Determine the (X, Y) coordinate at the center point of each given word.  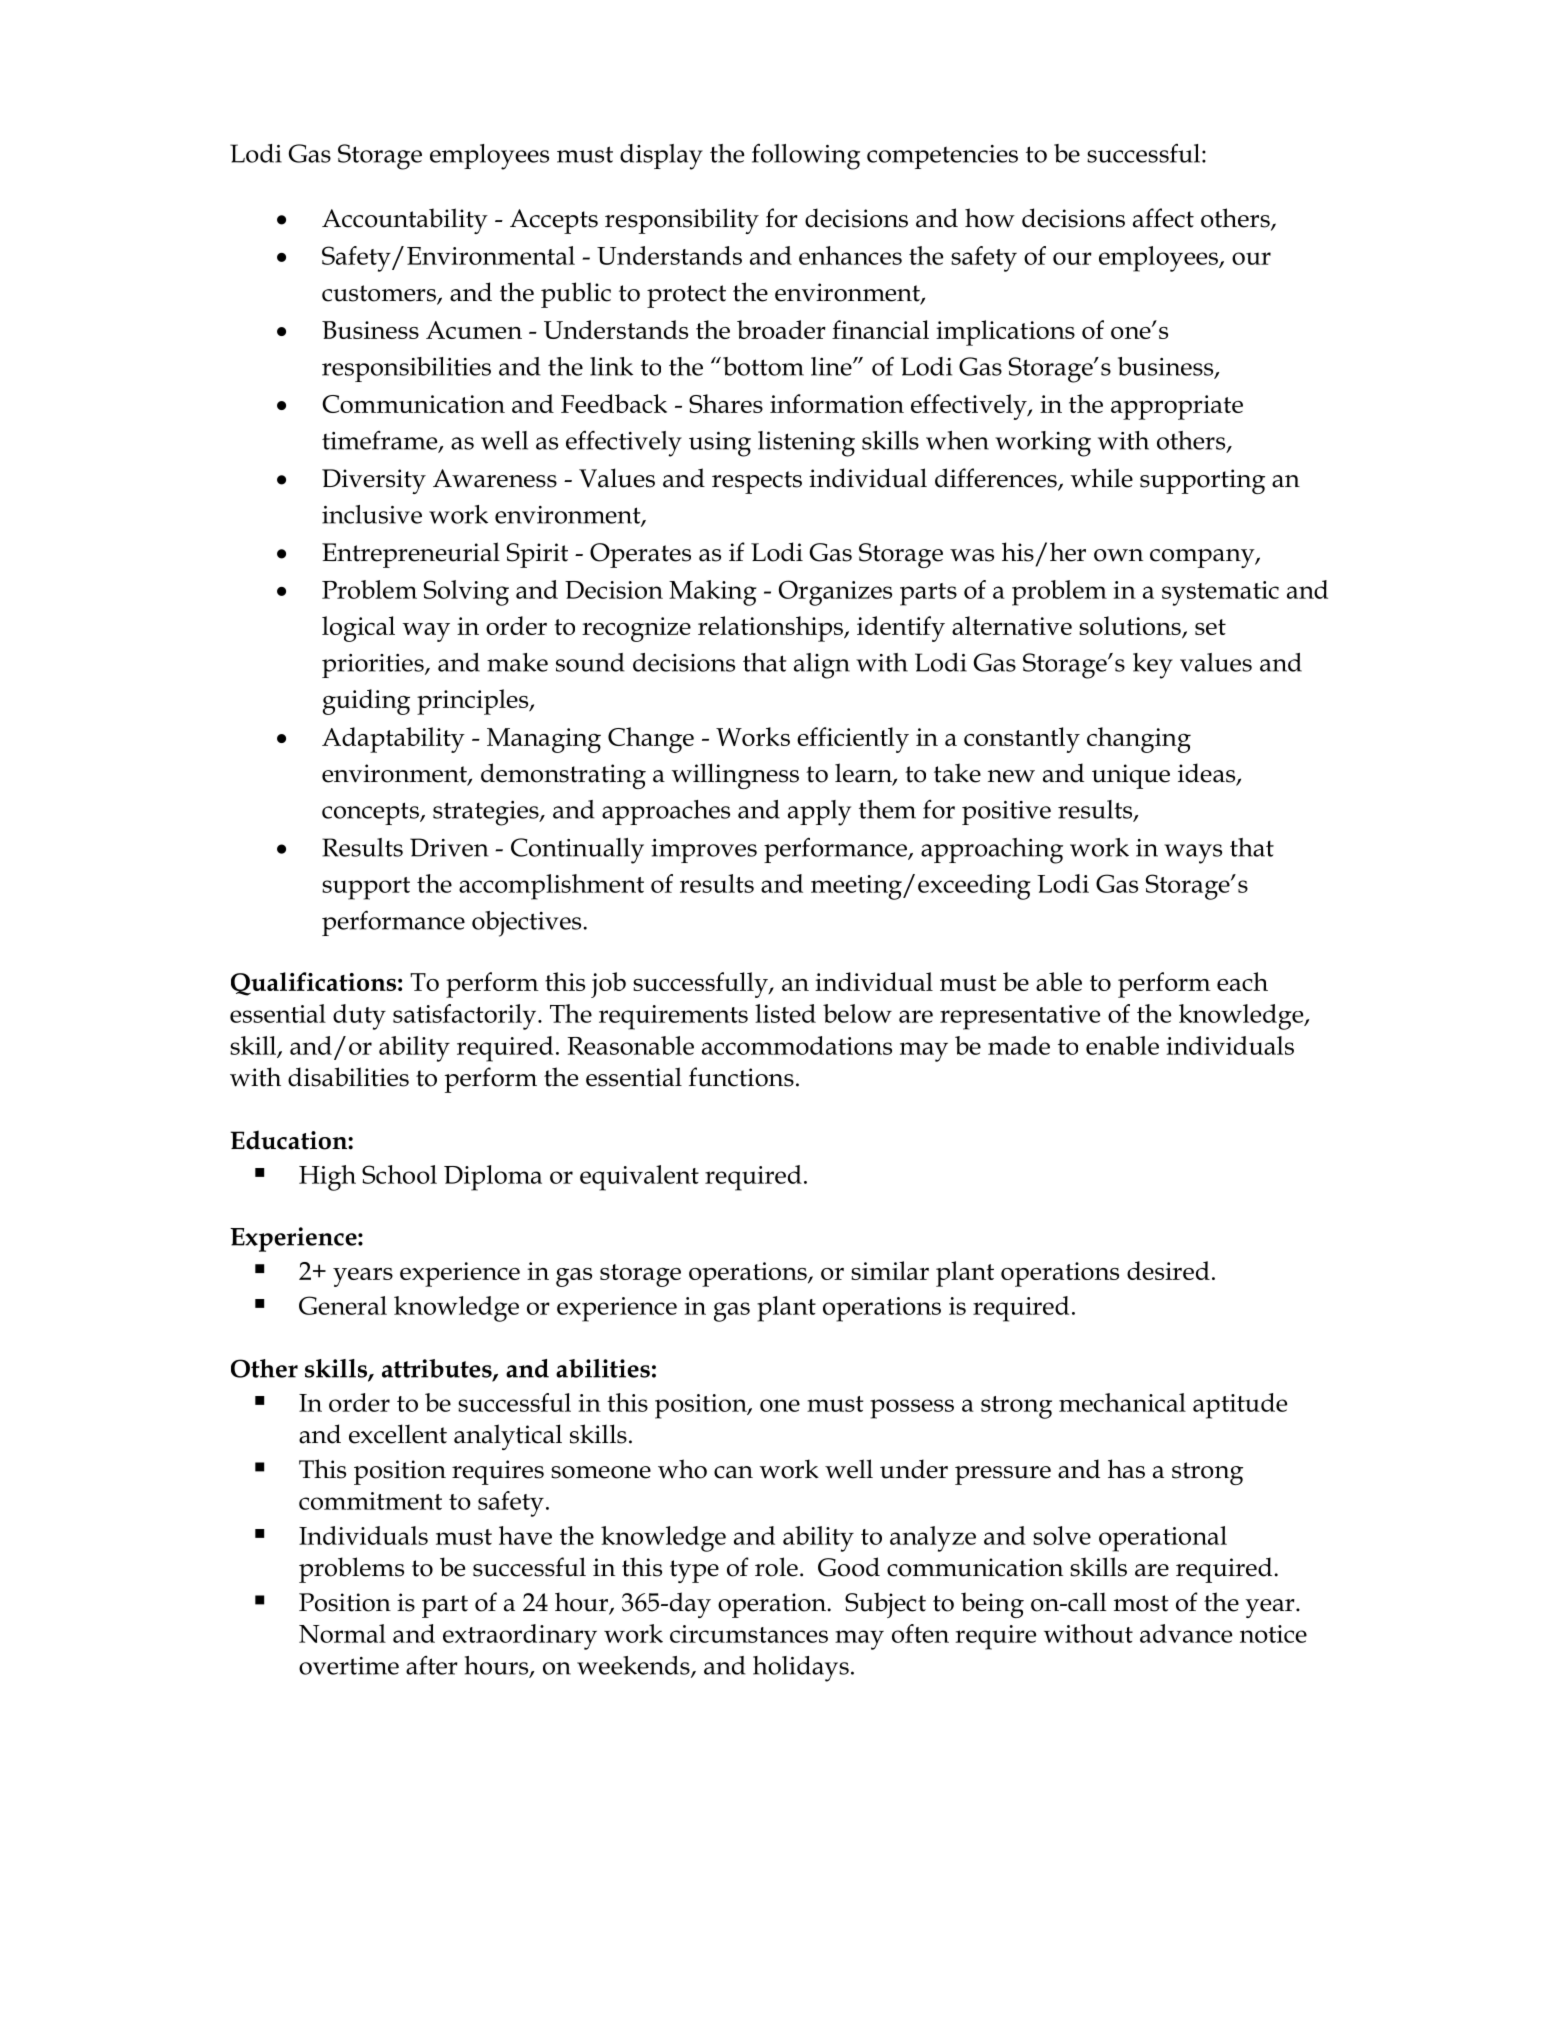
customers (380, 294)
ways (1193, 854)
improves (704, 851)
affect (1163, 218)
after (432, 1665)
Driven (449, 847)
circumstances (749, 1634)
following (806, 157)
